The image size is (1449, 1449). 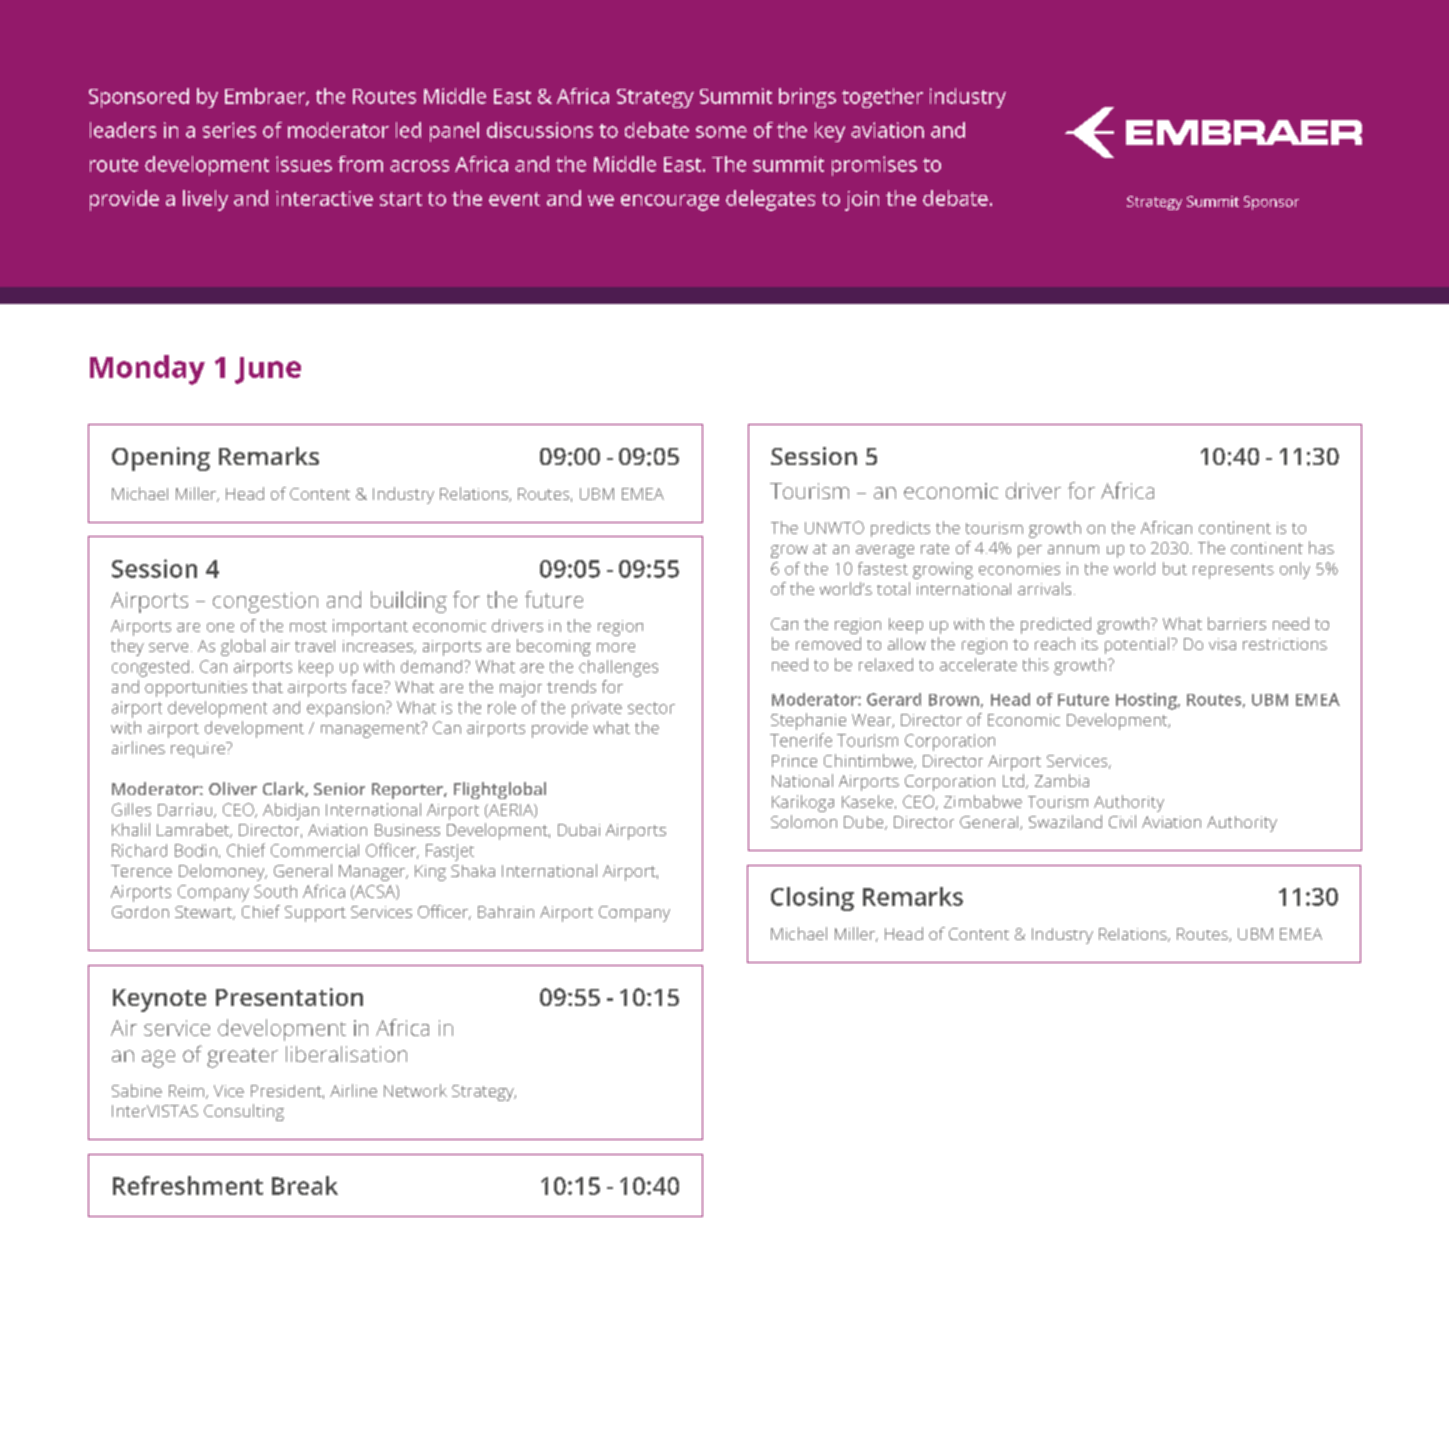 What do you see at coordinates (828, 643) in the screenshot?
I see `removed` at bounding box center [828, 643].
